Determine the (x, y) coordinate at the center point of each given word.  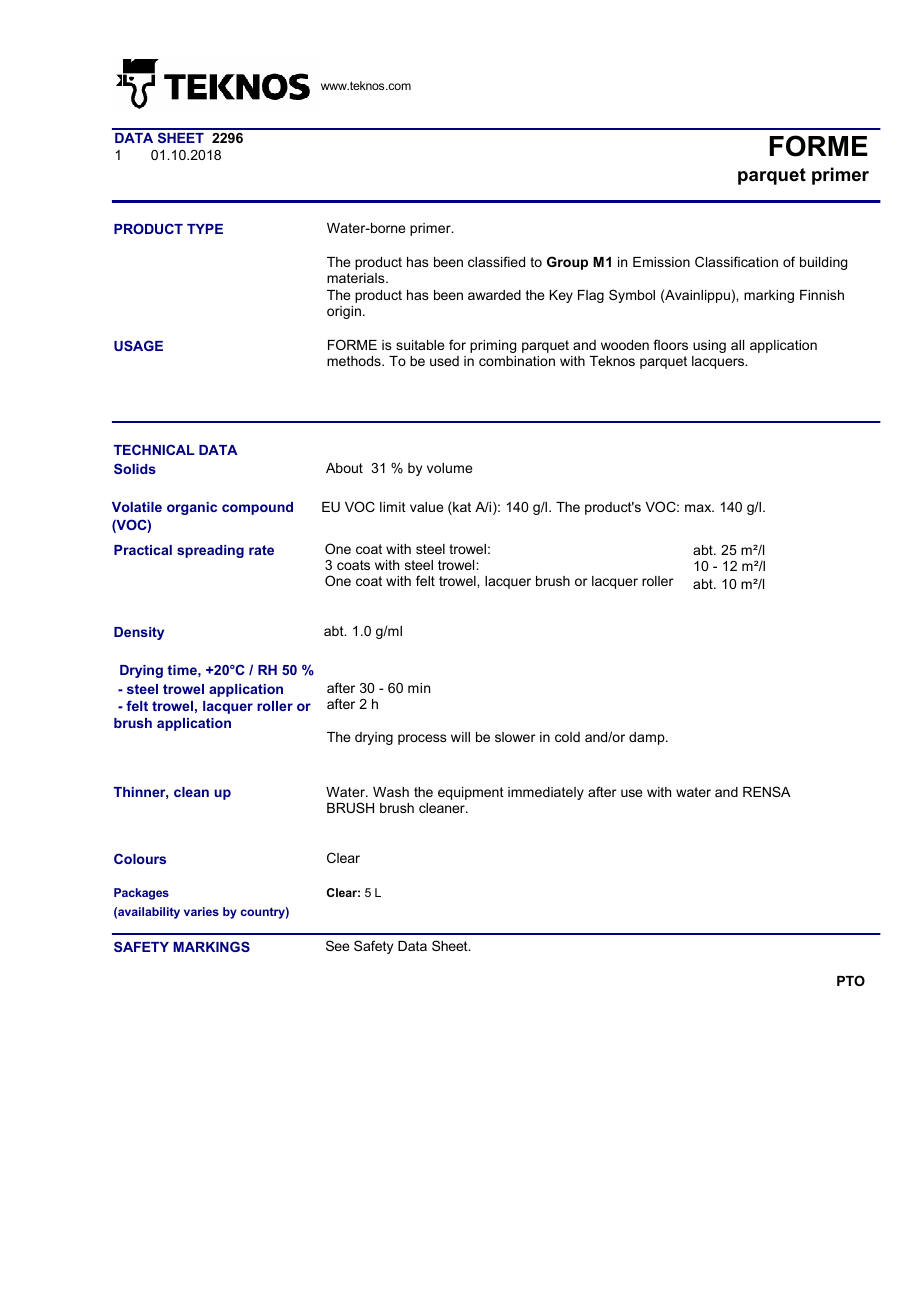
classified (496, 261)
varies (201, 911)
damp (648, 738)
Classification (736, 261)
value (426, 507)
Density (139, 633)
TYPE (205, 229)
